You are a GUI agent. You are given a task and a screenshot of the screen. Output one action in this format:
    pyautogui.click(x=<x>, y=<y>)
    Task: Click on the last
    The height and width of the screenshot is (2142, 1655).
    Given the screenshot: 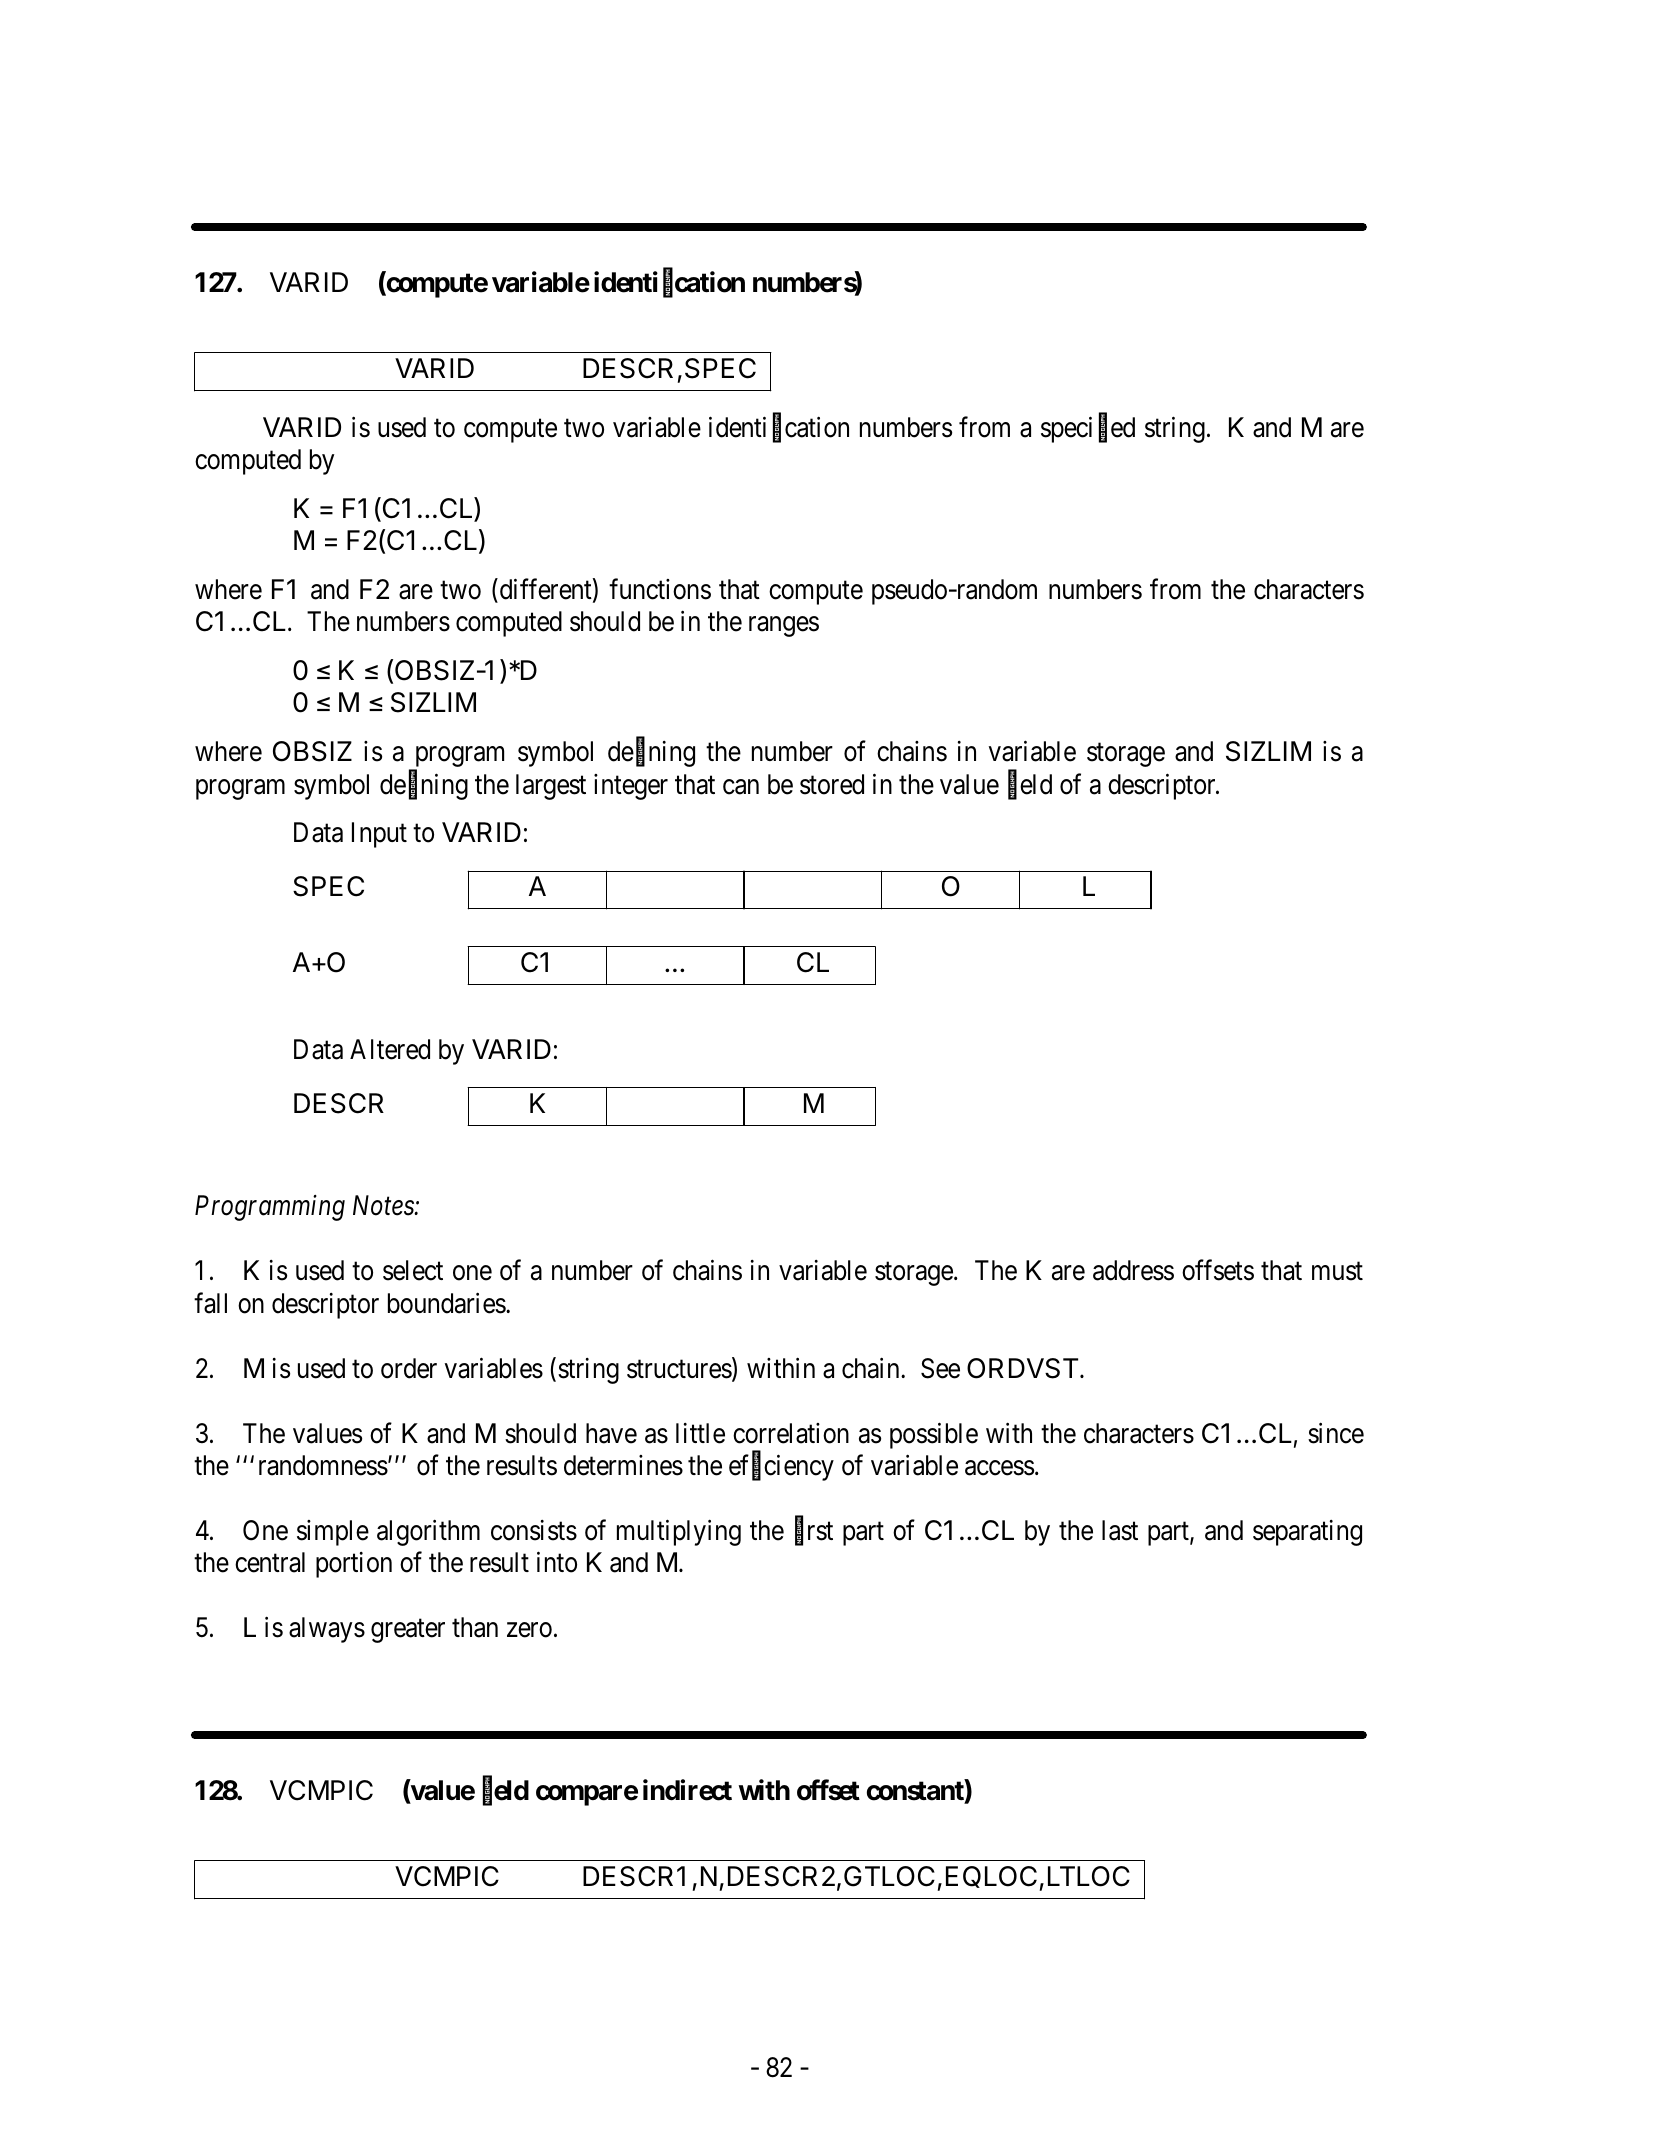 What is the action you would take?
    pyautogui.click(x=1120, y=1530)
